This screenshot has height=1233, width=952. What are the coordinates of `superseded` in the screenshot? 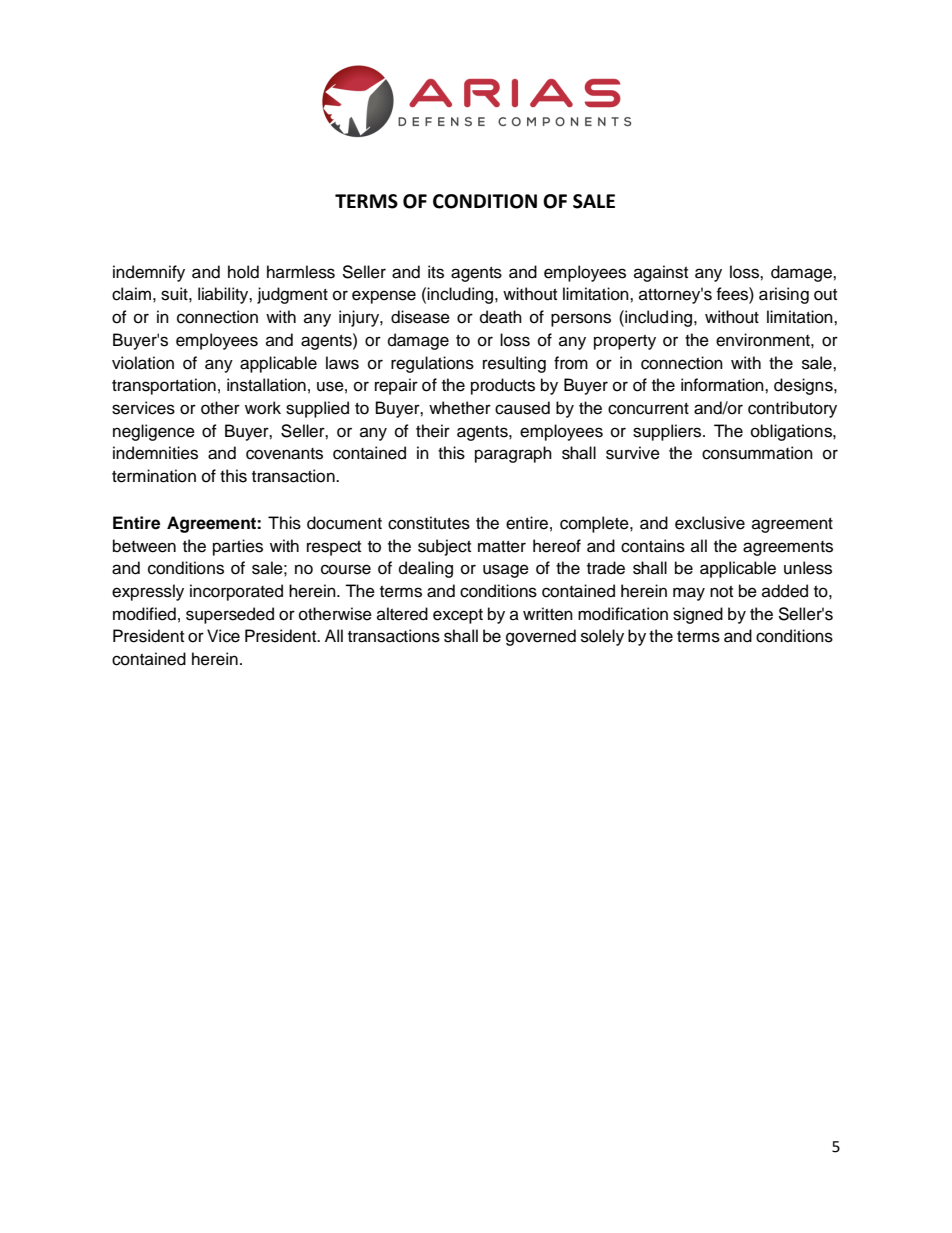 It's located at (230, 615).
